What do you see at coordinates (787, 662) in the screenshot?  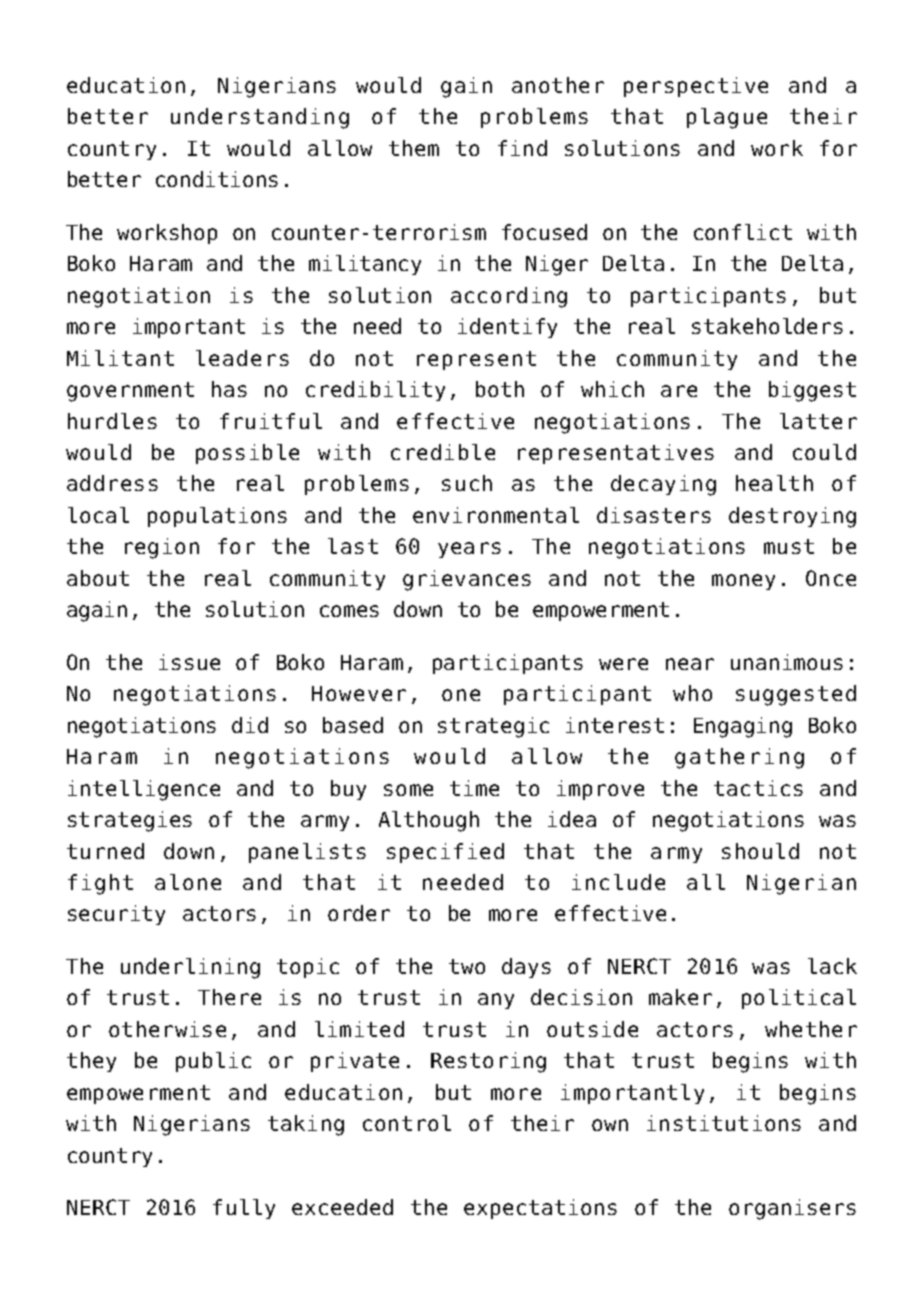 I see `unanimous` at bounding box center [787, 662].
